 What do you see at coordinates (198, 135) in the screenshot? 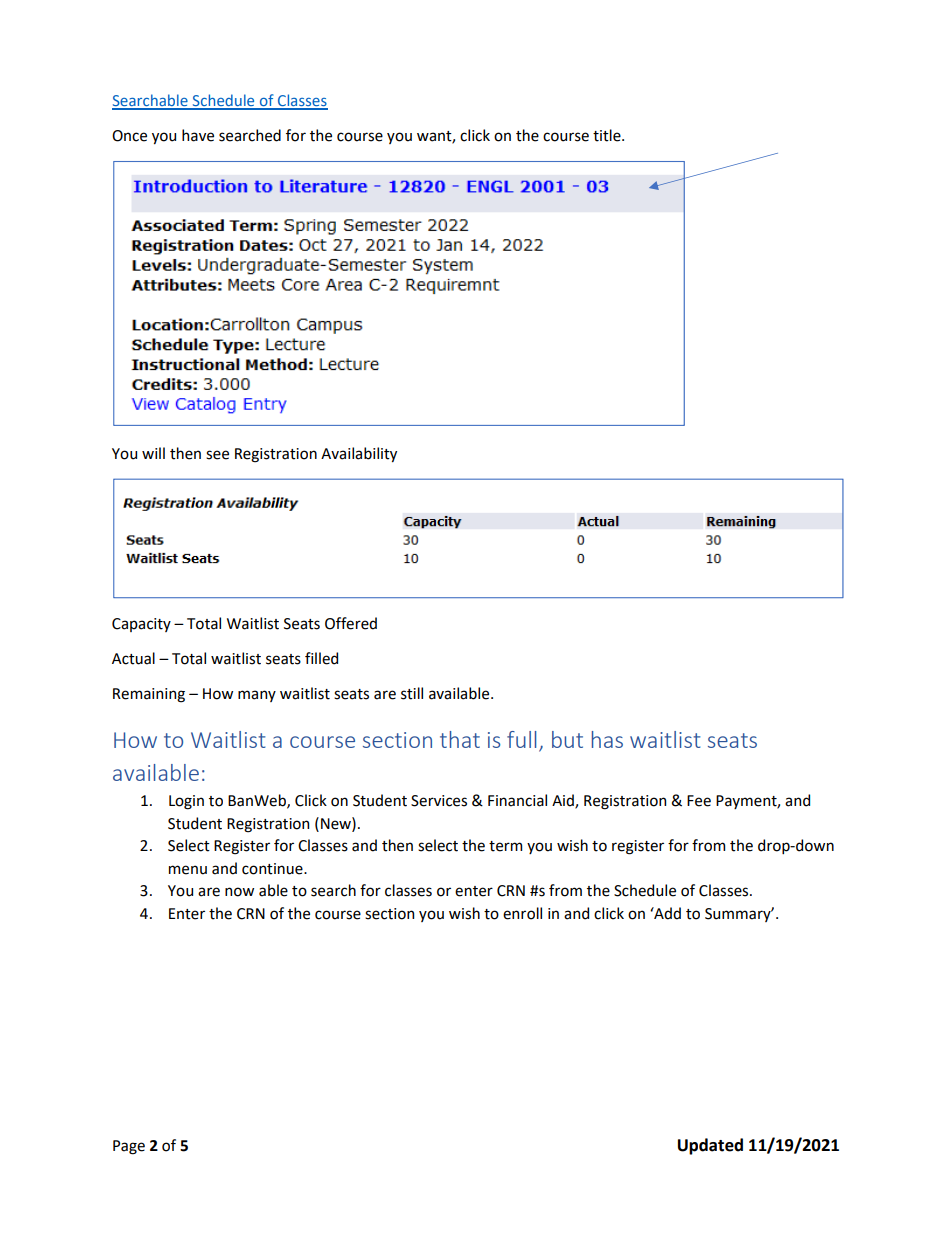
I see `have` at bounding box center [198, 135].
